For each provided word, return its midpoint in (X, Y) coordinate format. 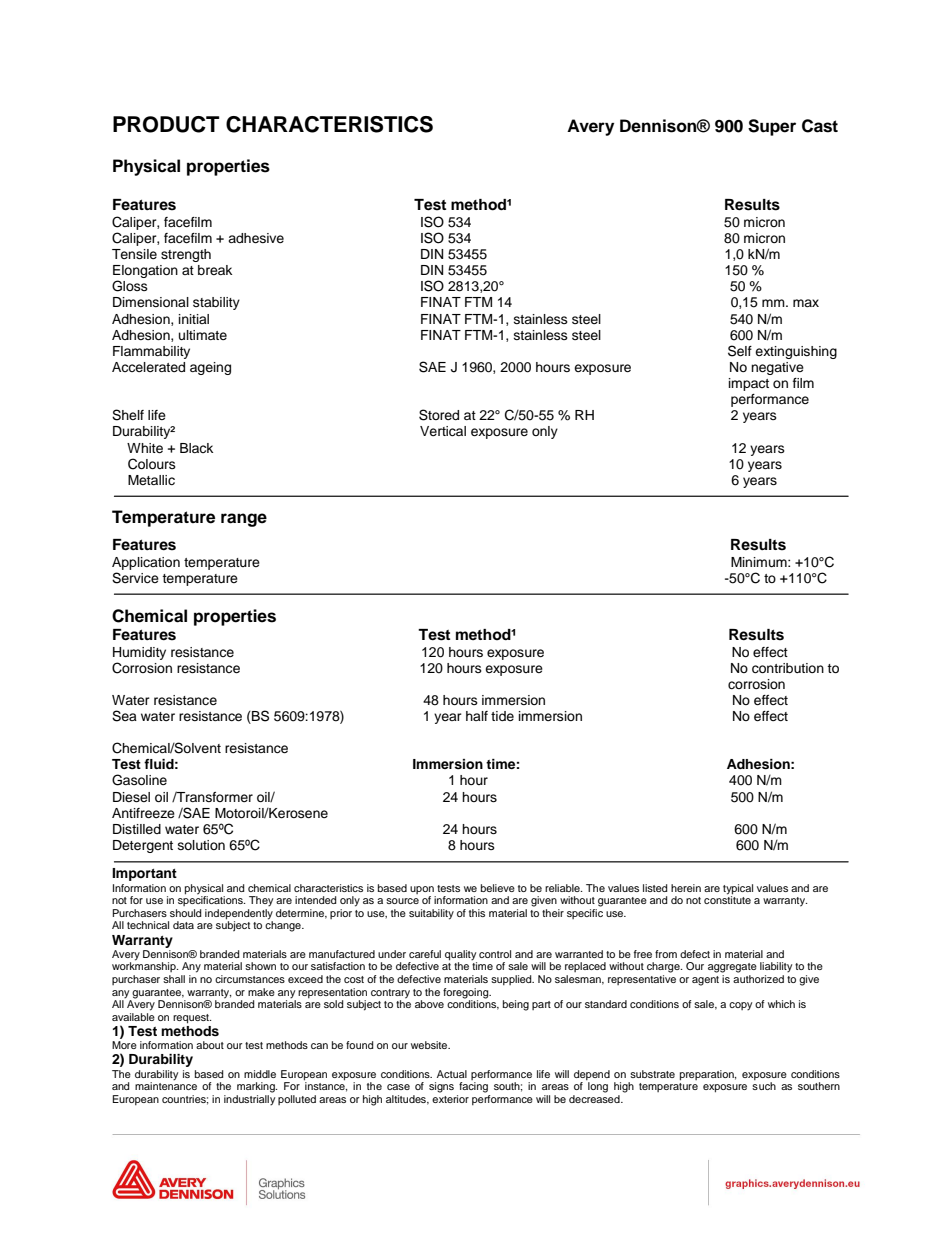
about (210, 1045)
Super (772, 127)
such (764, 1086)
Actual (452, 1074)
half (477, 716)
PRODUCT (166, 124)
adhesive (256, 238)
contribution (788, 668)
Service (135, 578)
